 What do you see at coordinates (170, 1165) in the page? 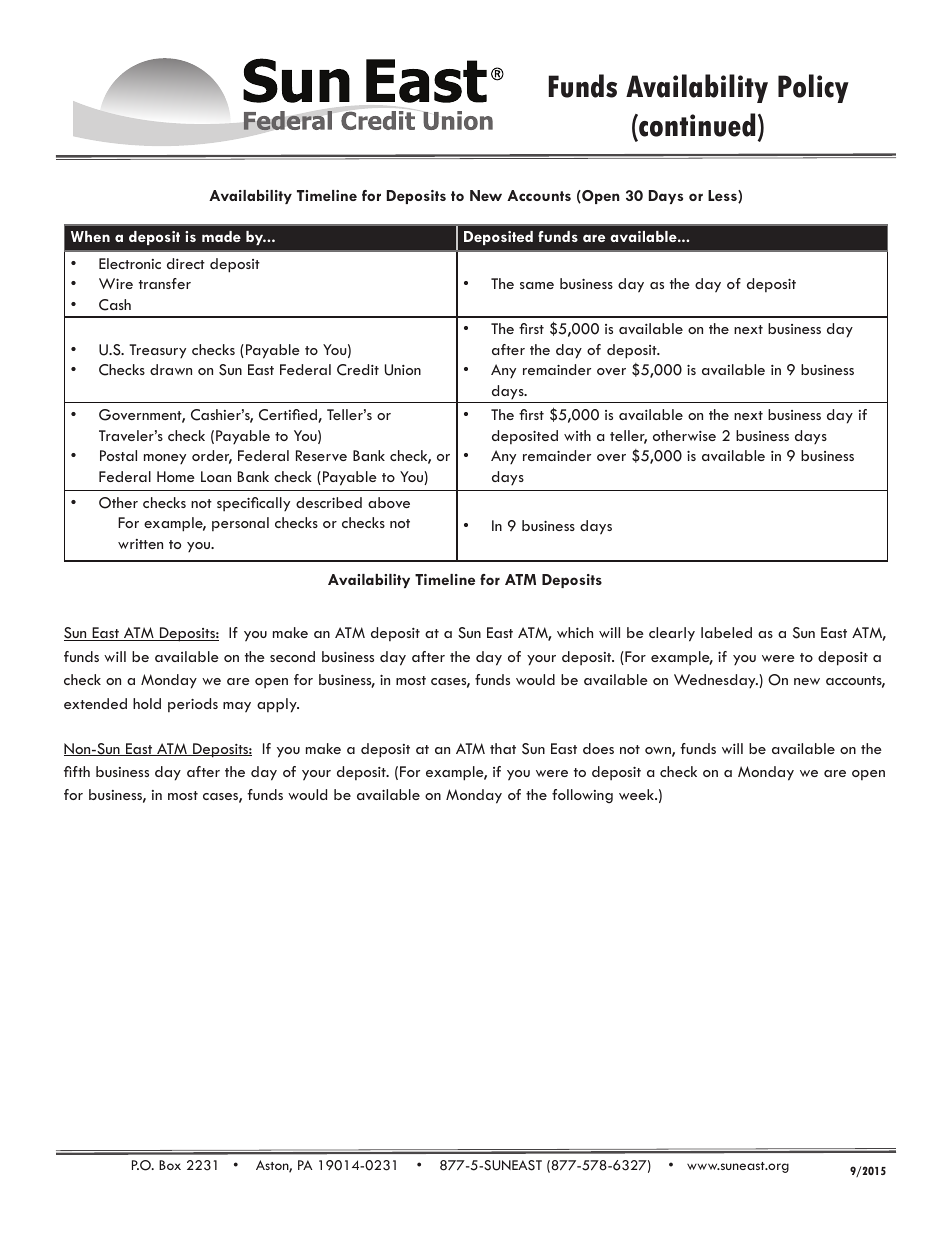
I see `Box` at bounding box center [170, 1165].
